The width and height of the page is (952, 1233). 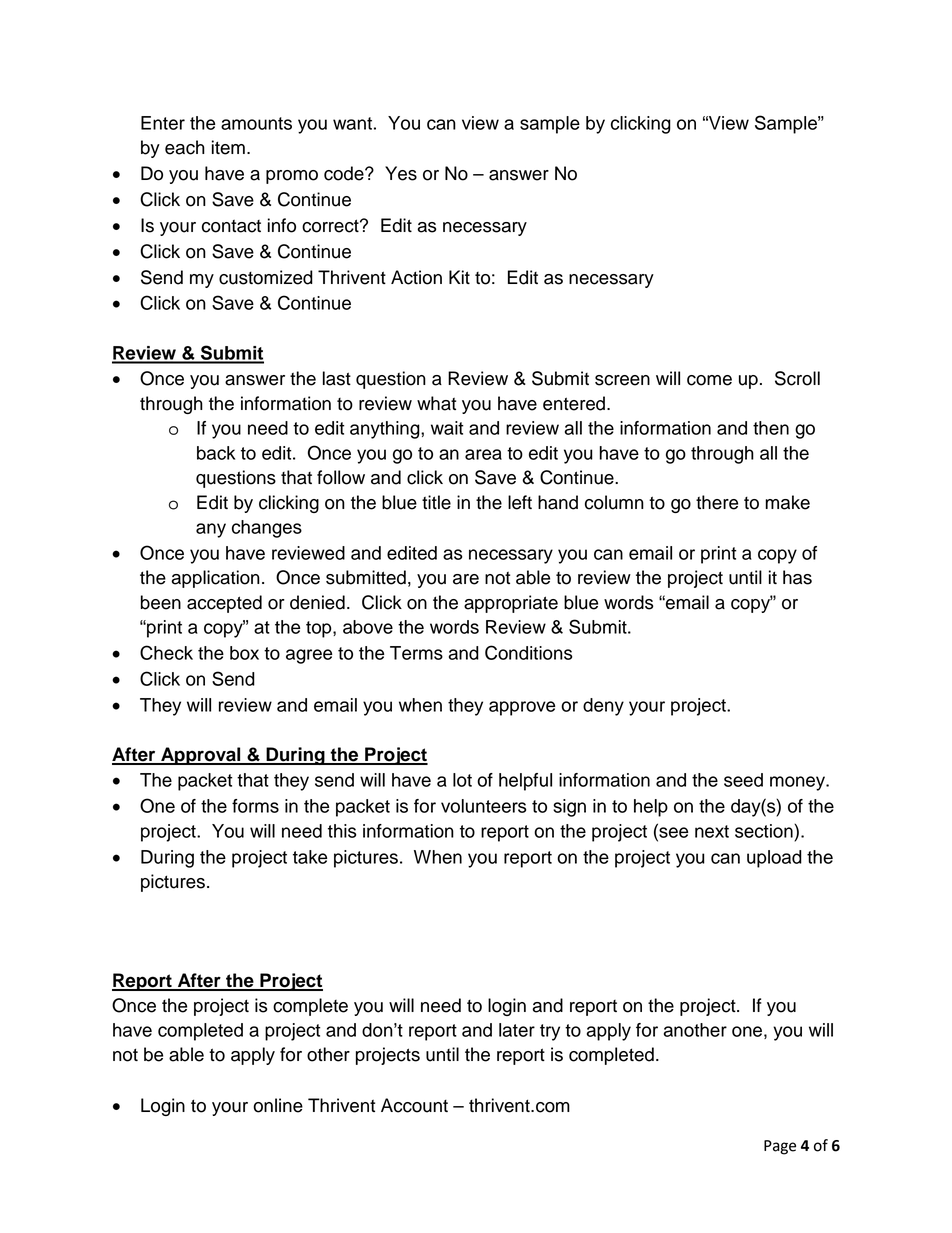 What do you see at coordinates (511, 604) in the page?
I see `appropriate` at bounding box center [511, 604].
